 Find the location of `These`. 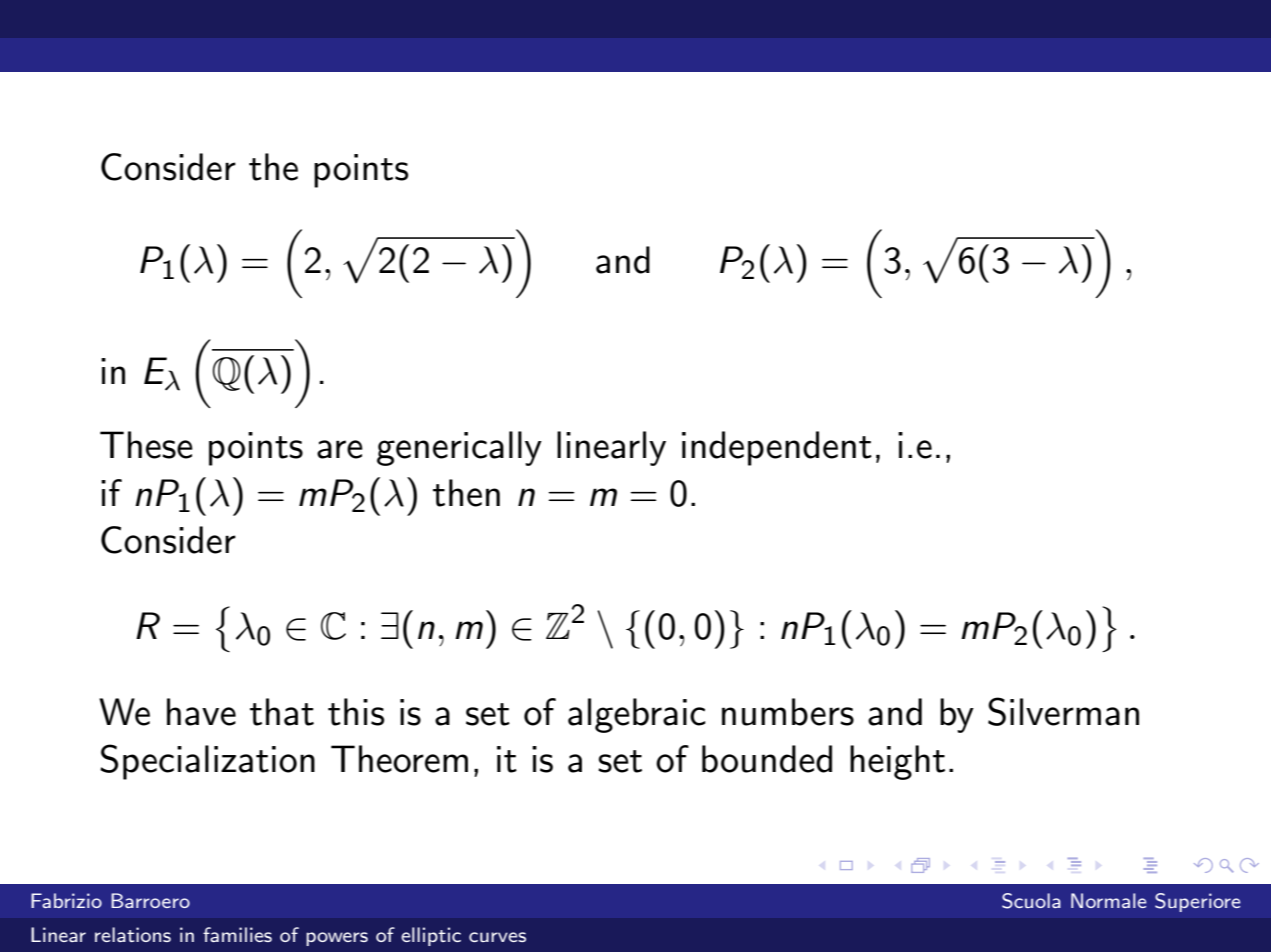

These is located at coordinates (146, 445).
